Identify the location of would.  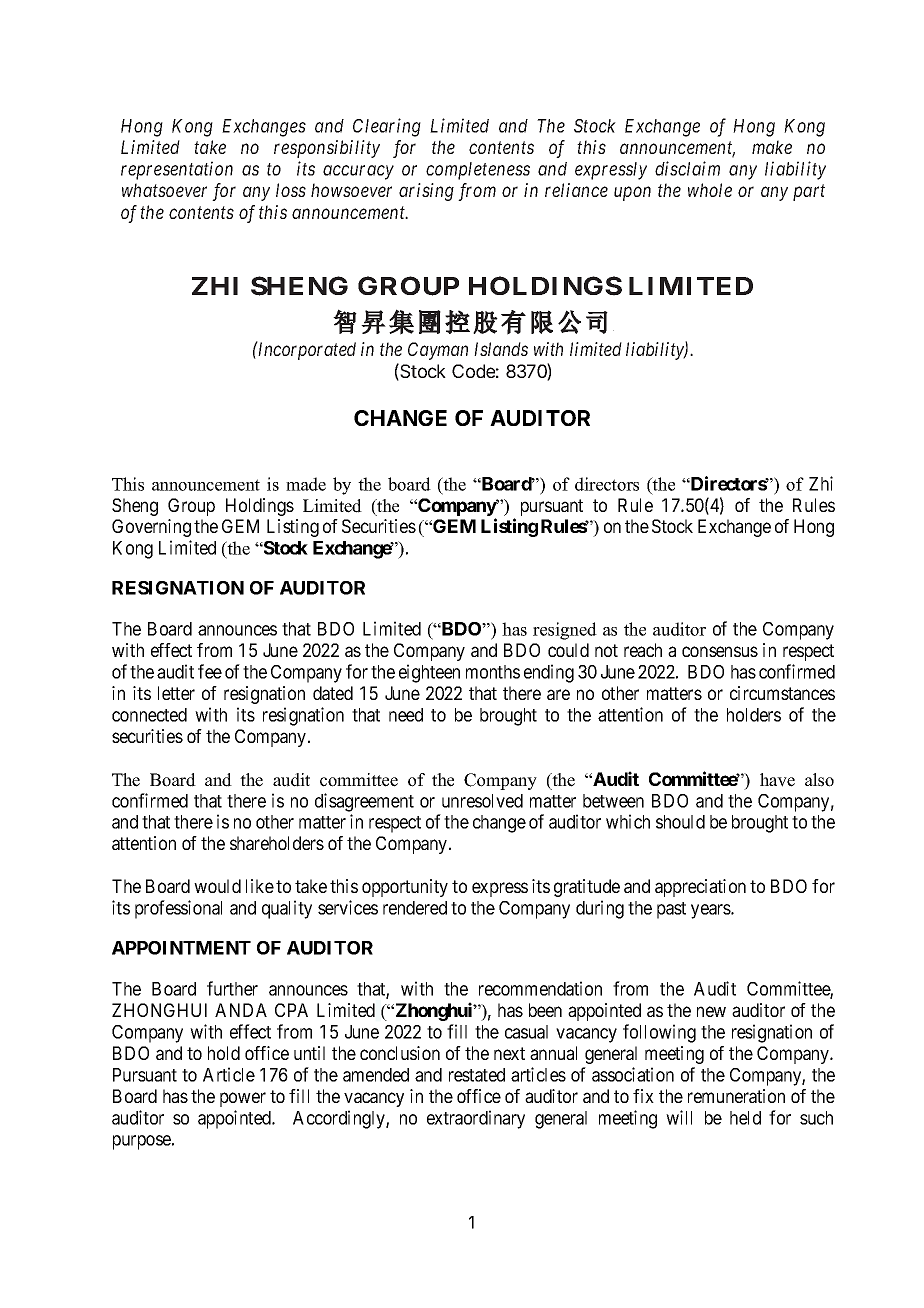
(217, 886).
